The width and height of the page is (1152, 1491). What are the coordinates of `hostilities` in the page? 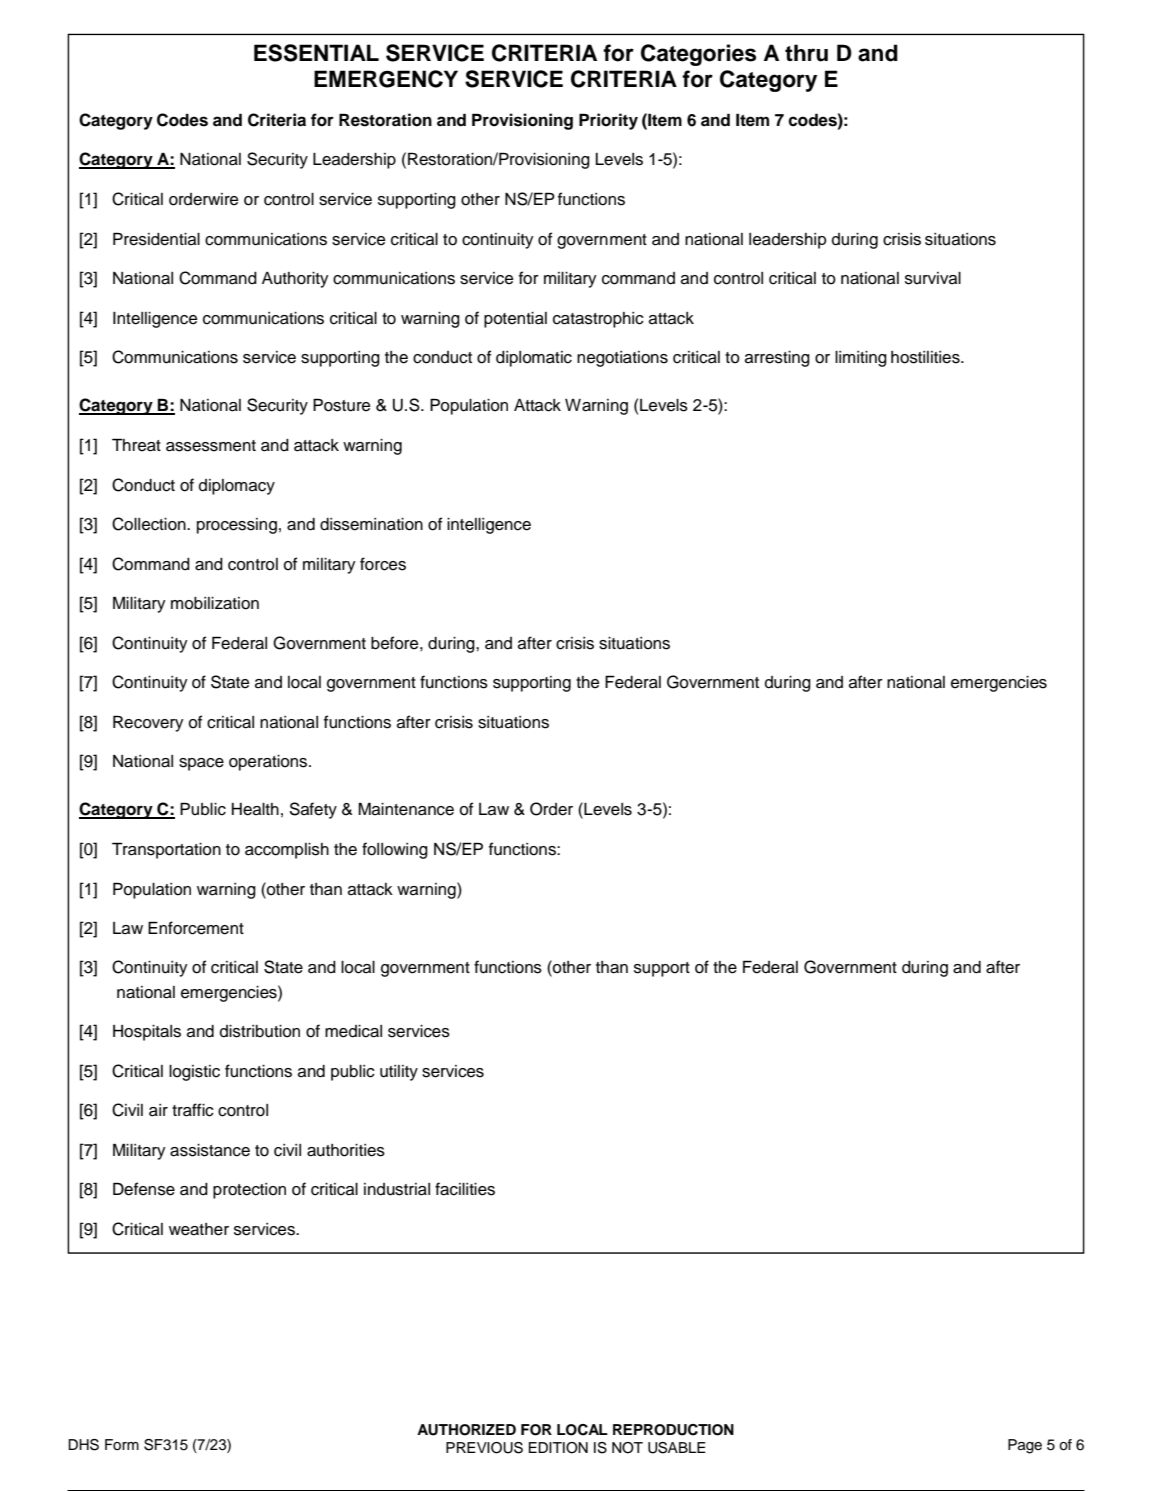 It's located at (926, 357).
